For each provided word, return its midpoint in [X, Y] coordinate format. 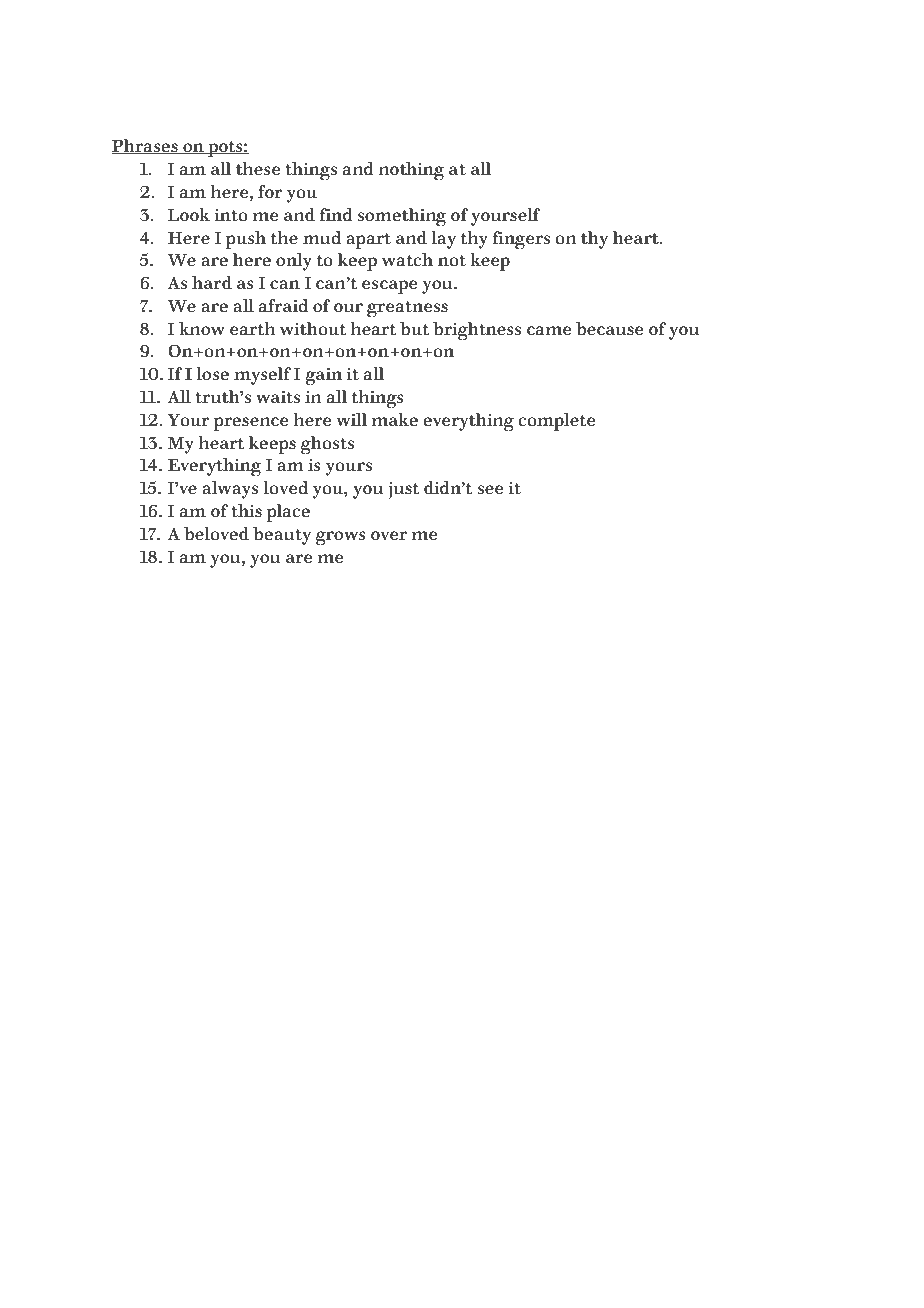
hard [212, 283]
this [246, 511]
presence [250, 424]
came [549, 331]
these [258, 169]
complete [556, 422]
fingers [521, 240]
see [490, 490]
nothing [412, 171]
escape [389, 287]
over [389, 536]
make [394, 420]
